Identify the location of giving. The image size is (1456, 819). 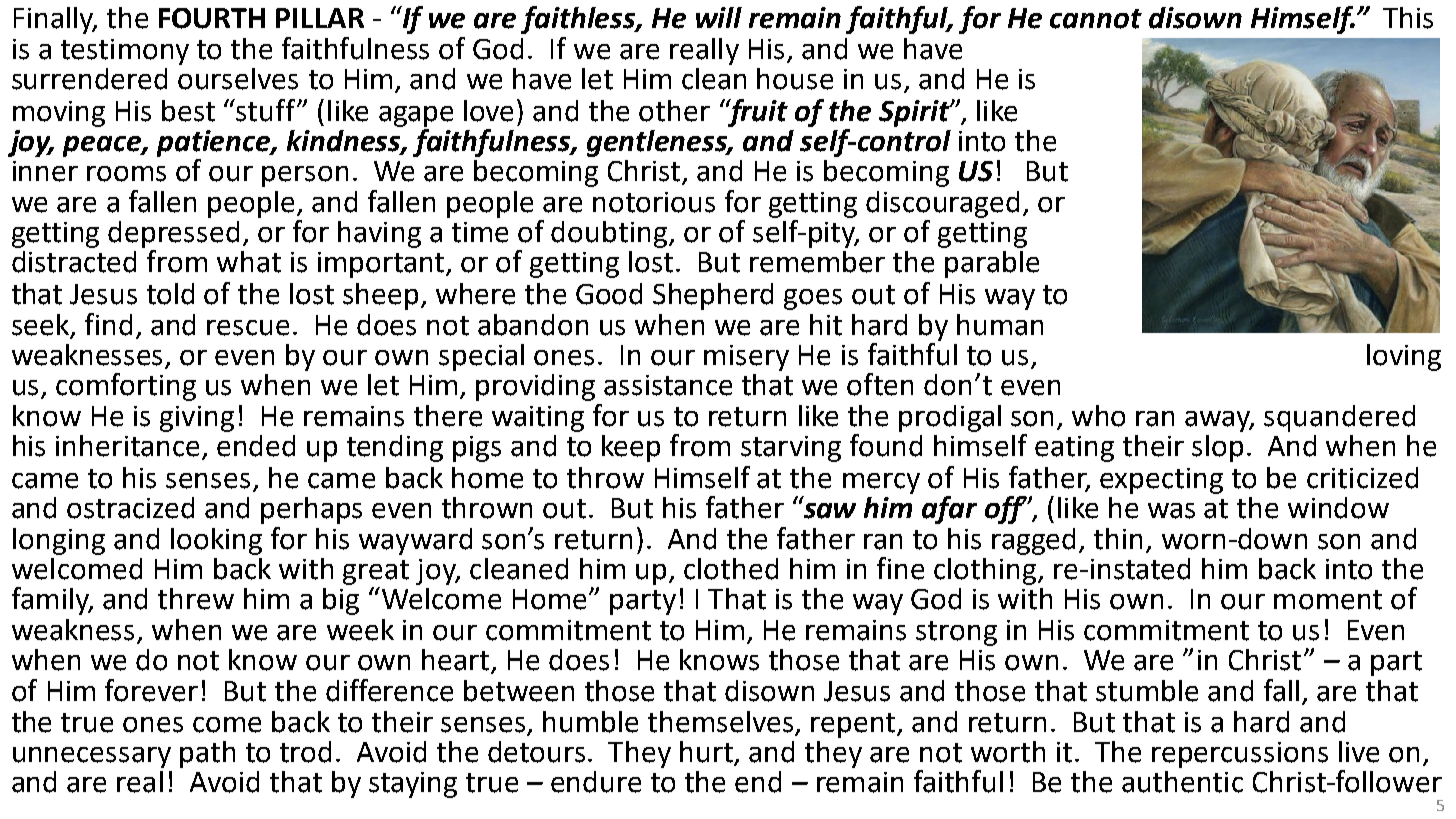
(197, 419).
